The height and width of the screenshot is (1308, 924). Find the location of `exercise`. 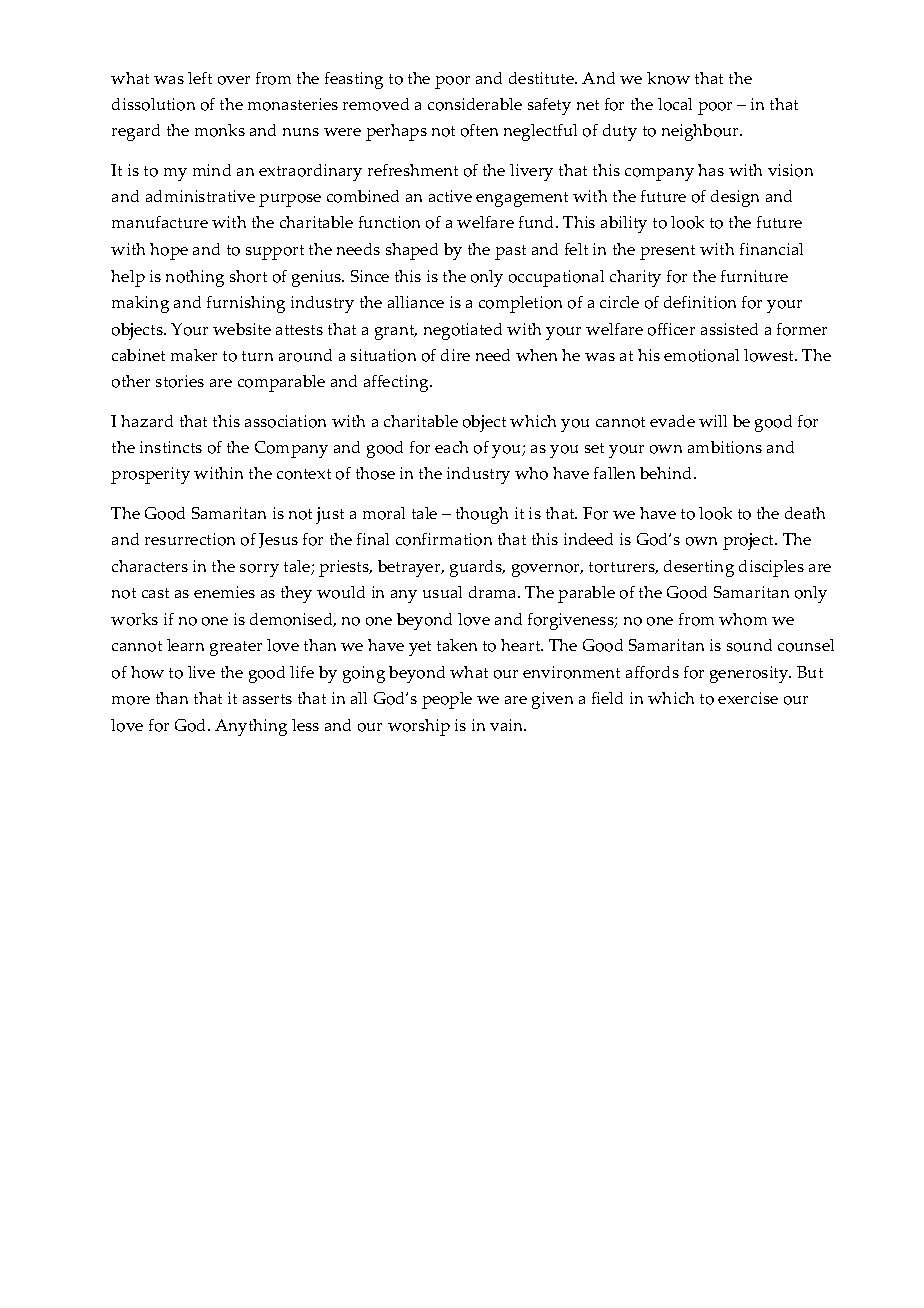

exercise is located at coordinates (748, 698).
